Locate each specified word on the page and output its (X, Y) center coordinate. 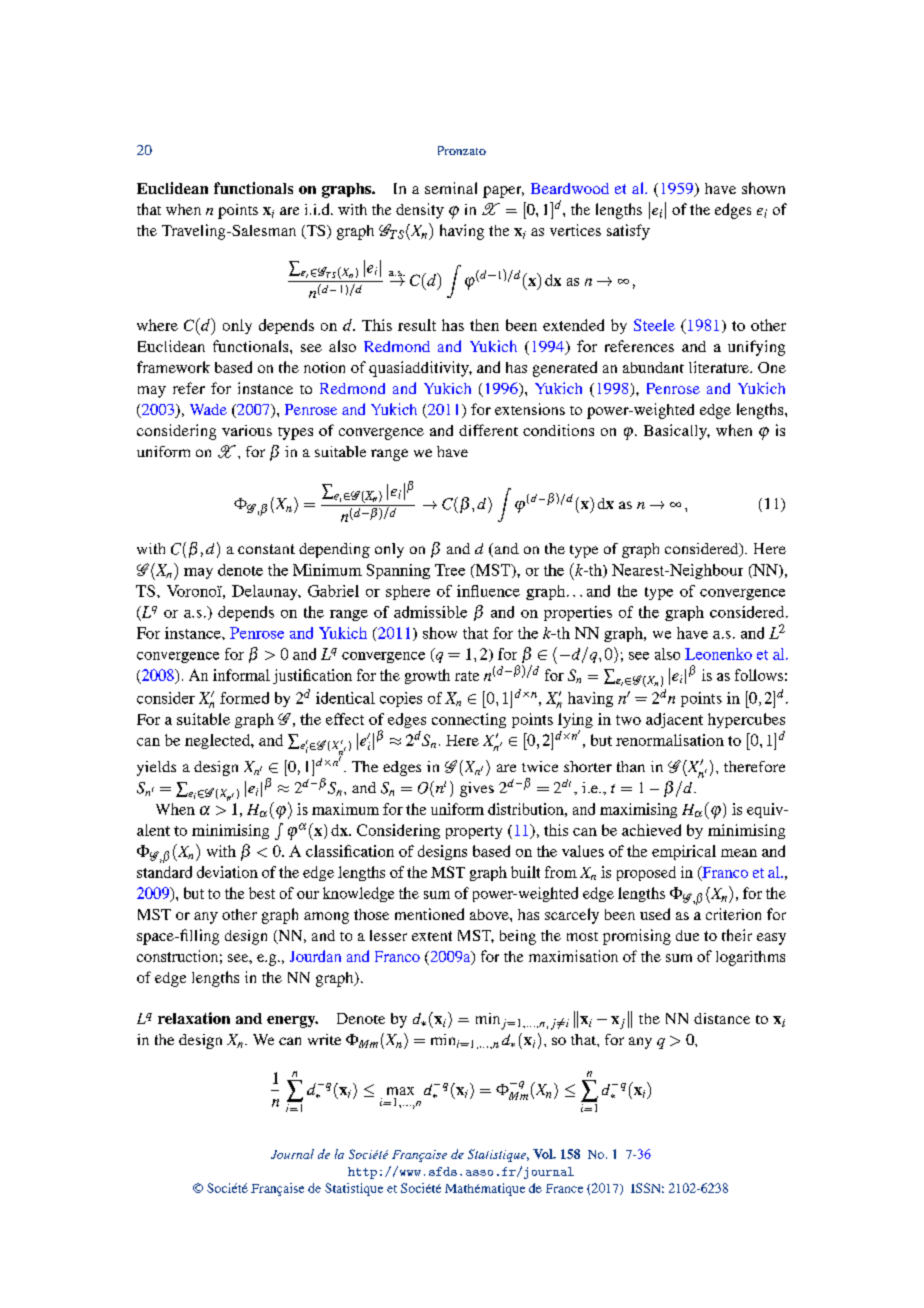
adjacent (674, 720)
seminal (451, 188)
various (247, 430)
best (262, 893)
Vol (544, 1154)
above (490, 914)
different (488, 430)
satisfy (628, 232)
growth (427, 676)
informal (241, 675)
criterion (733, 914)
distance (722, 1018)
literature (720, 367)
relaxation (194, 1018)
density (420, 211)
